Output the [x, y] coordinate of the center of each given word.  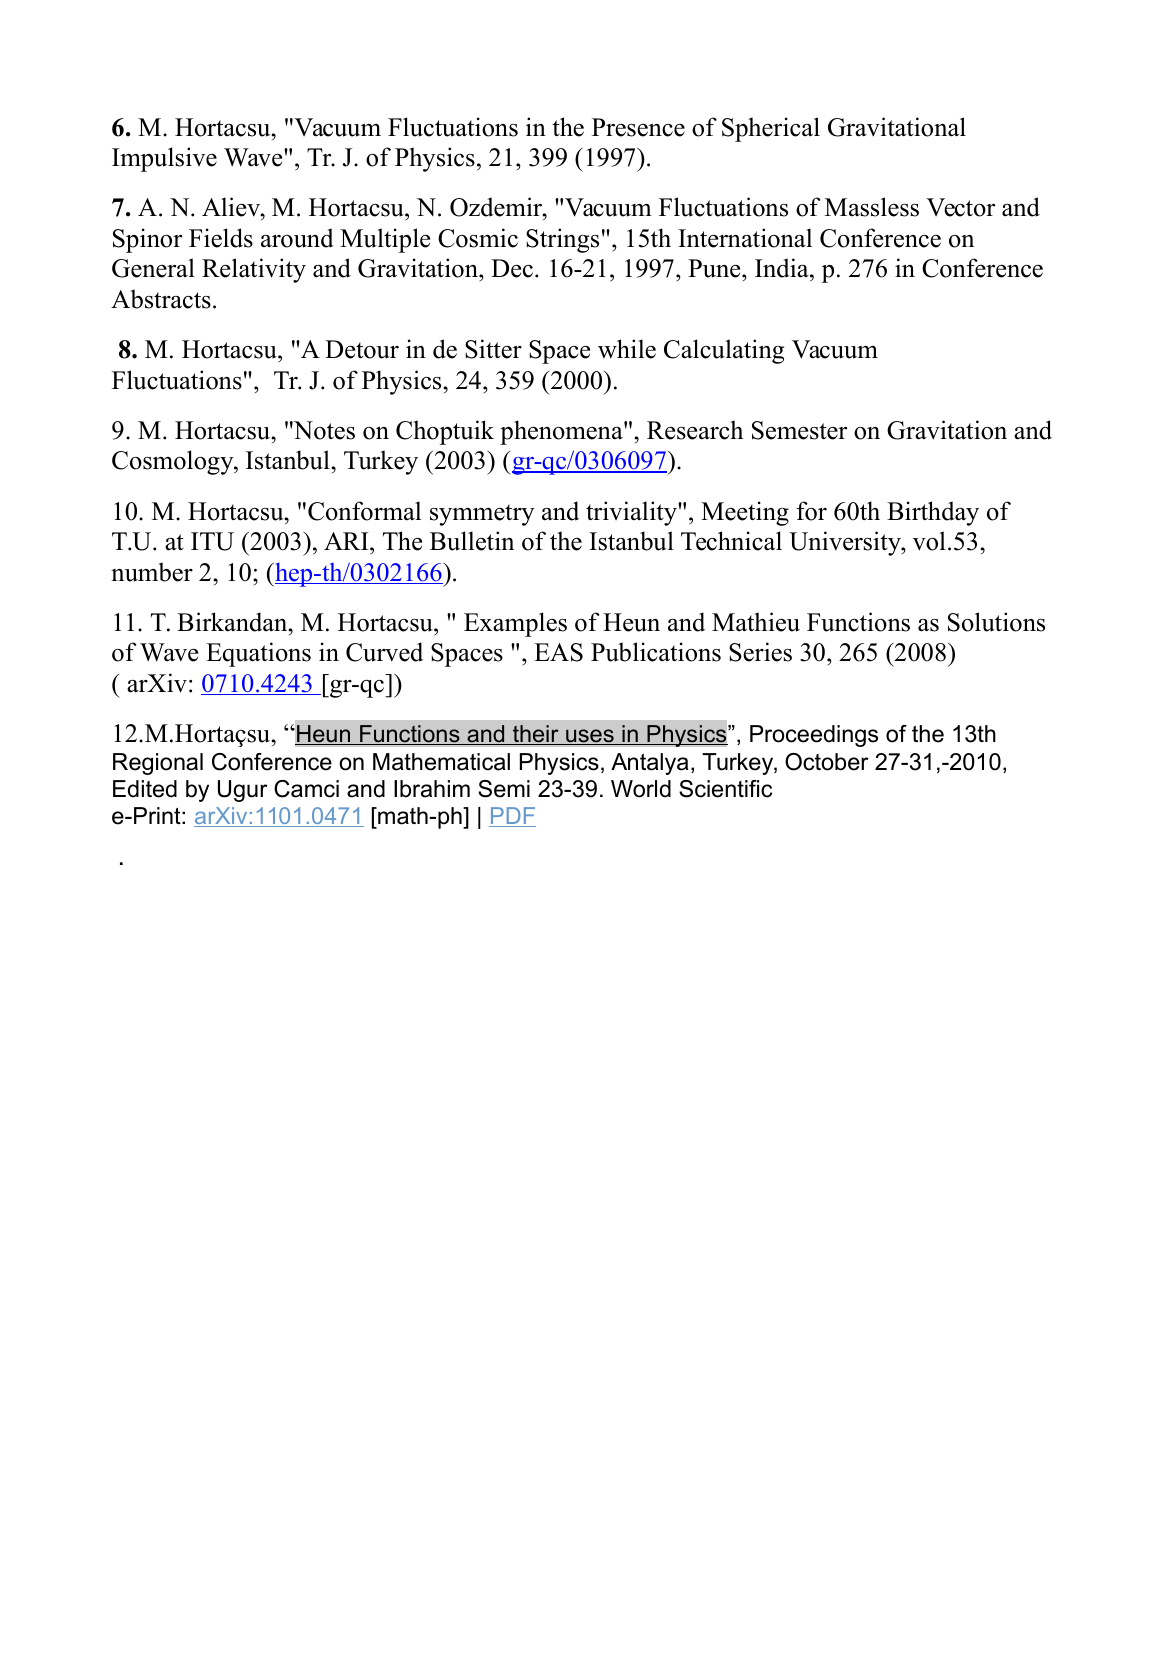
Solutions [996, 622]
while [627, 349]
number [152, 572]
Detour [362, 349]
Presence [638, 127]
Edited [145, 789]
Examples [515, 624]
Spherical [771, 129]
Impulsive [164, 159]
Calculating [724, 351]
